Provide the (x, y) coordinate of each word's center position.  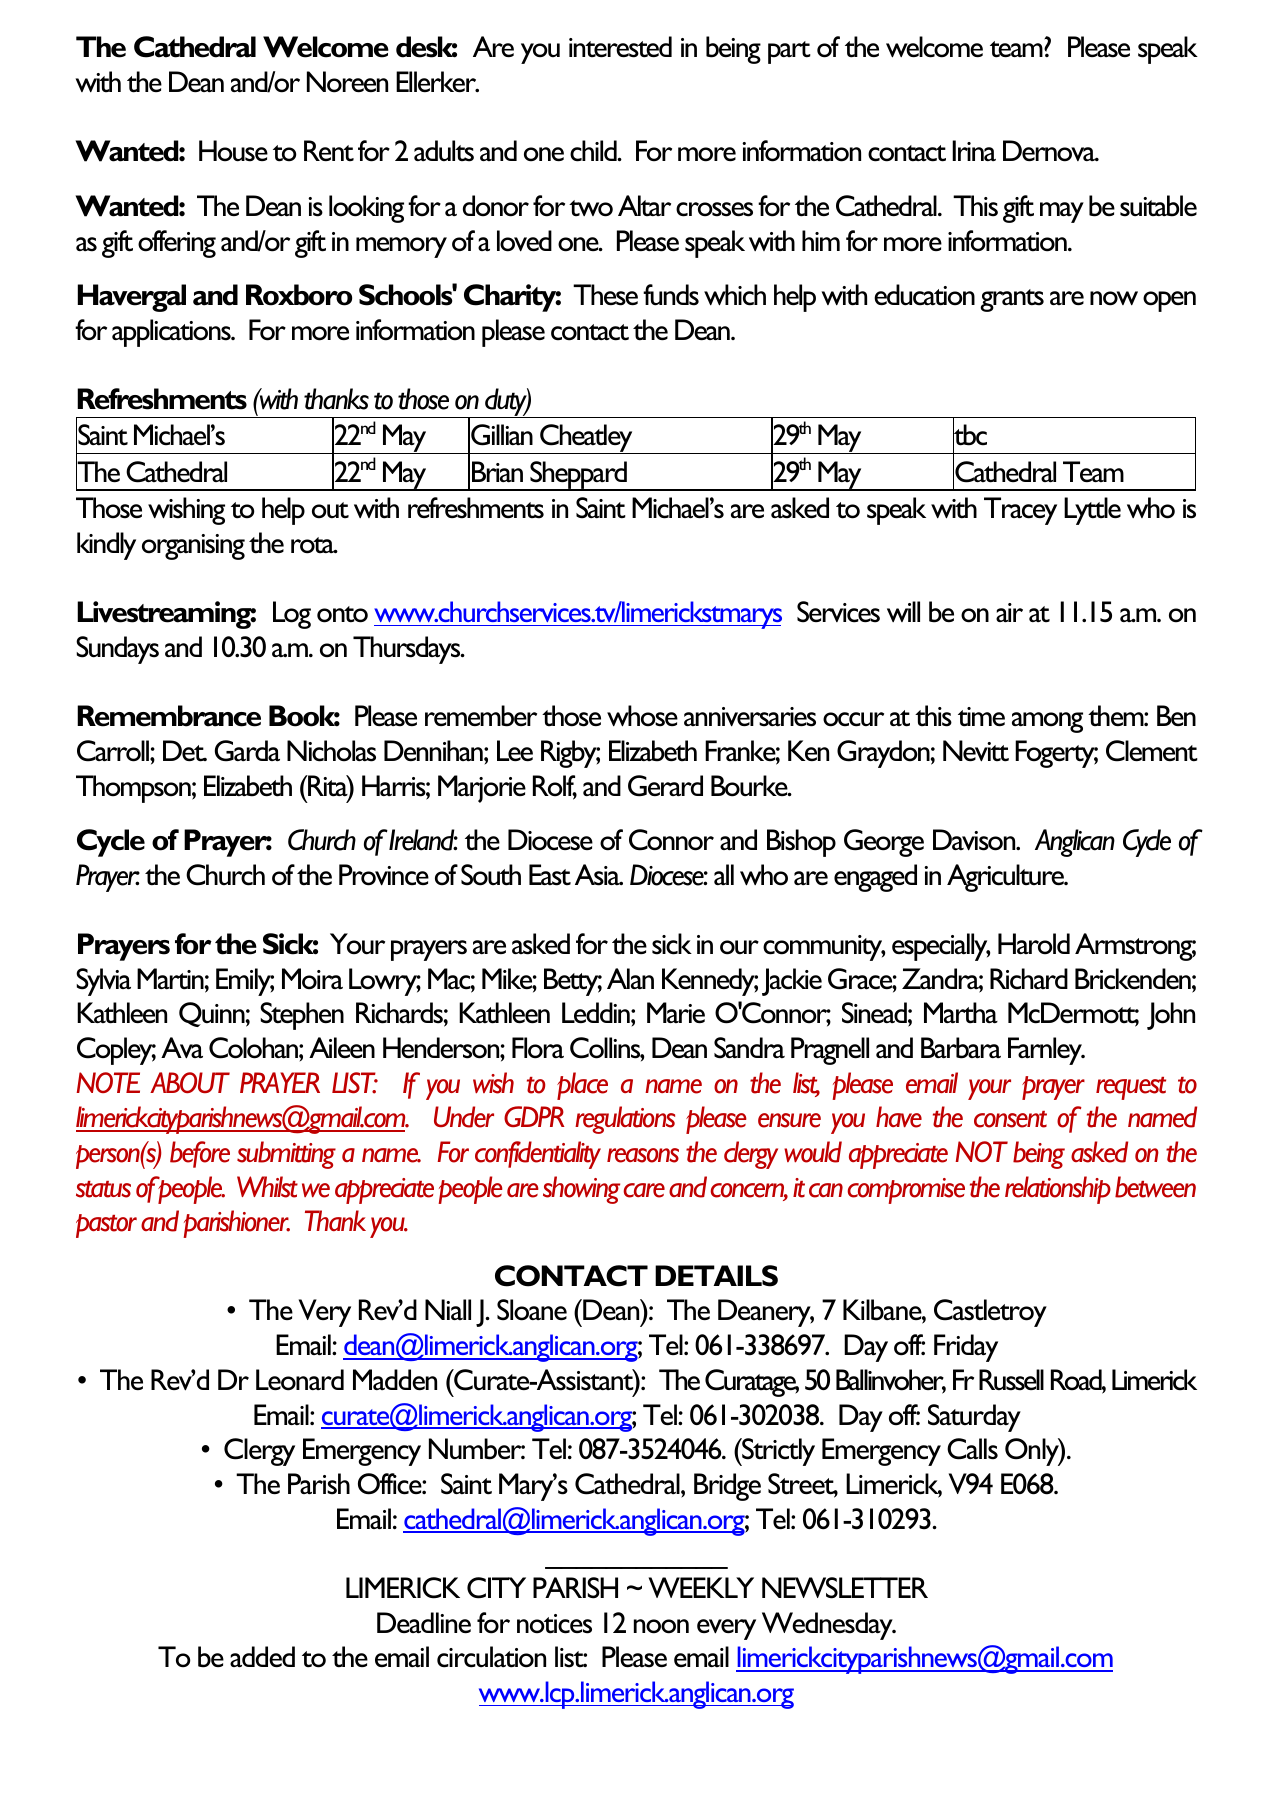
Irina (974, 150)
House (233, 151)
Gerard (665, 786)
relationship (1058, 1190)
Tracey (1020, 511)
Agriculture (1006, 878)
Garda (247, 751)
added (262, 1657)
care (644, 1190)
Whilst (267, 1187)
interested (620, 47)
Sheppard (579, 476)
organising (193, 547)
